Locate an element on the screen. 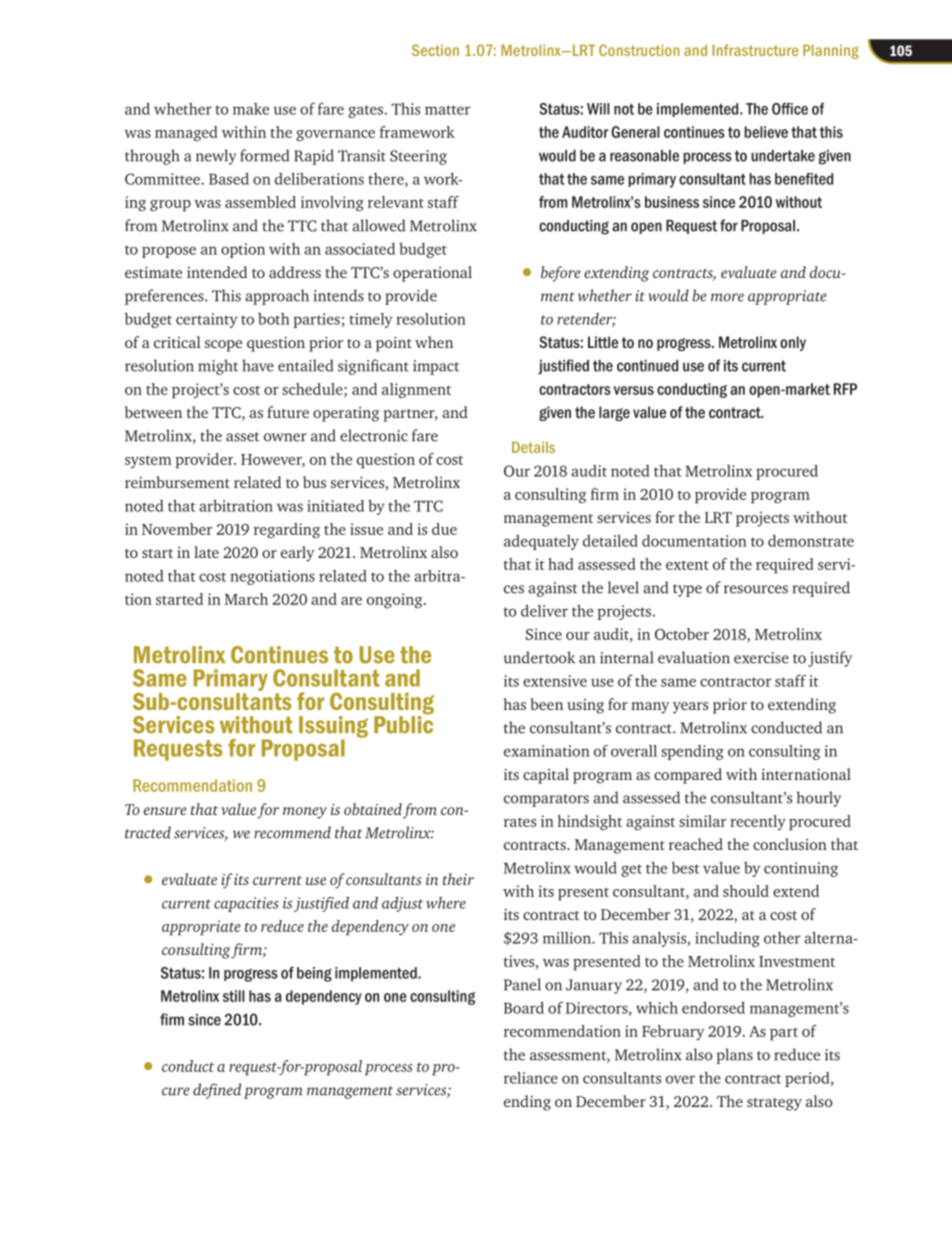  still is located at coordinates (234, 996).
